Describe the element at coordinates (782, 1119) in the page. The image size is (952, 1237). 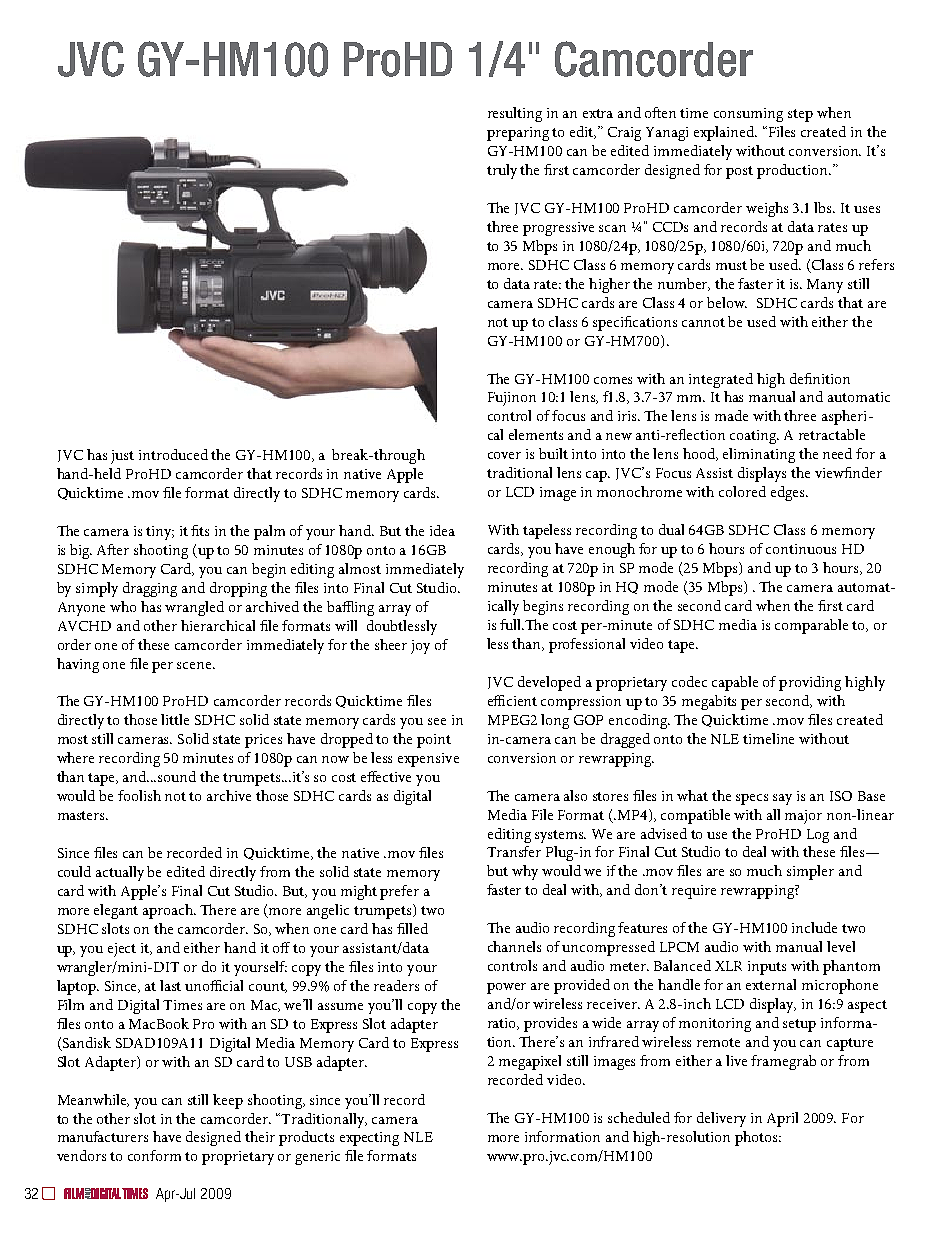
I see `April` at that location.
